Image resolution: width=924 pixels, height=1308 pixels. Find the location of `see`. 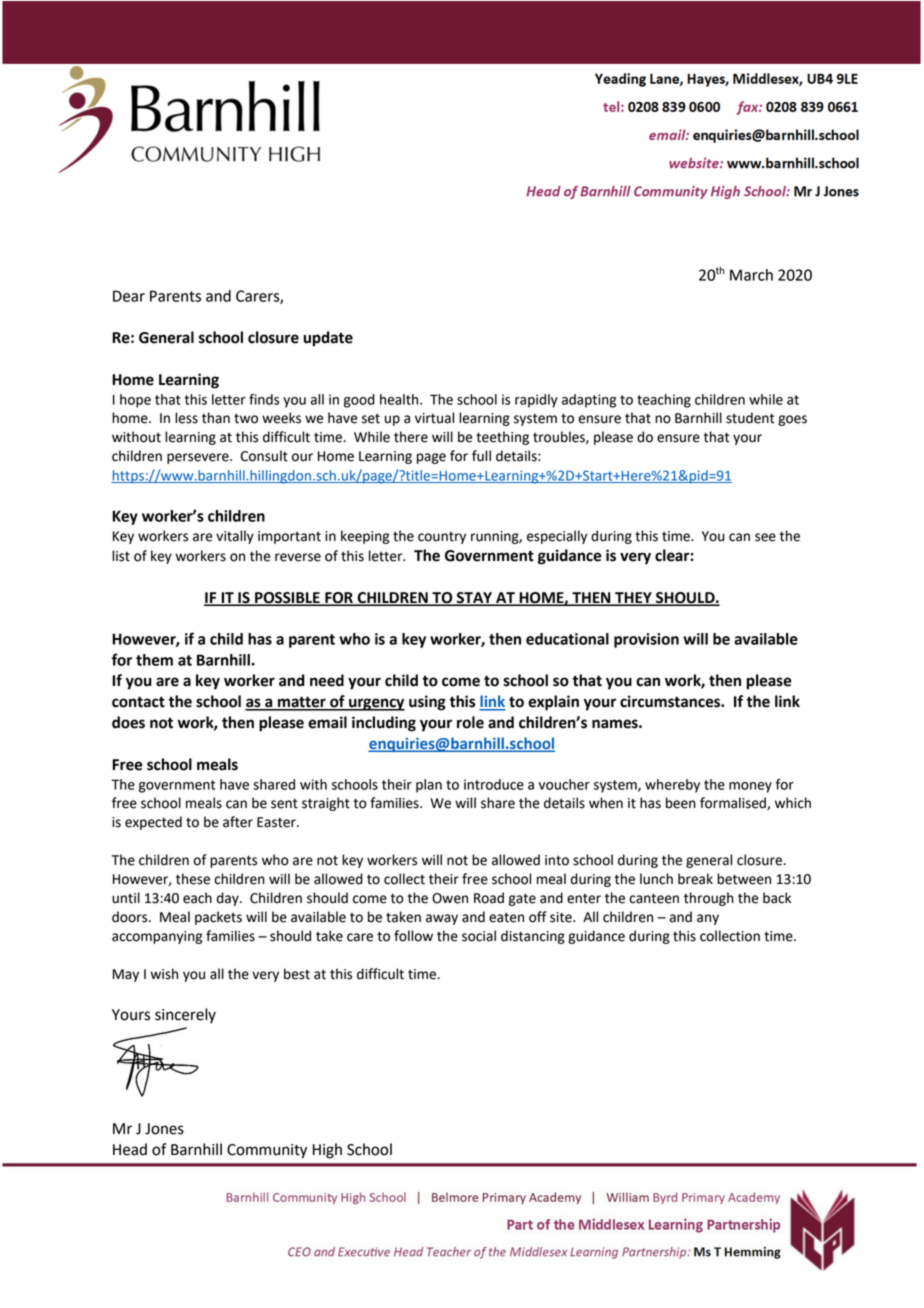

see is located at coordinates (765, 537).
